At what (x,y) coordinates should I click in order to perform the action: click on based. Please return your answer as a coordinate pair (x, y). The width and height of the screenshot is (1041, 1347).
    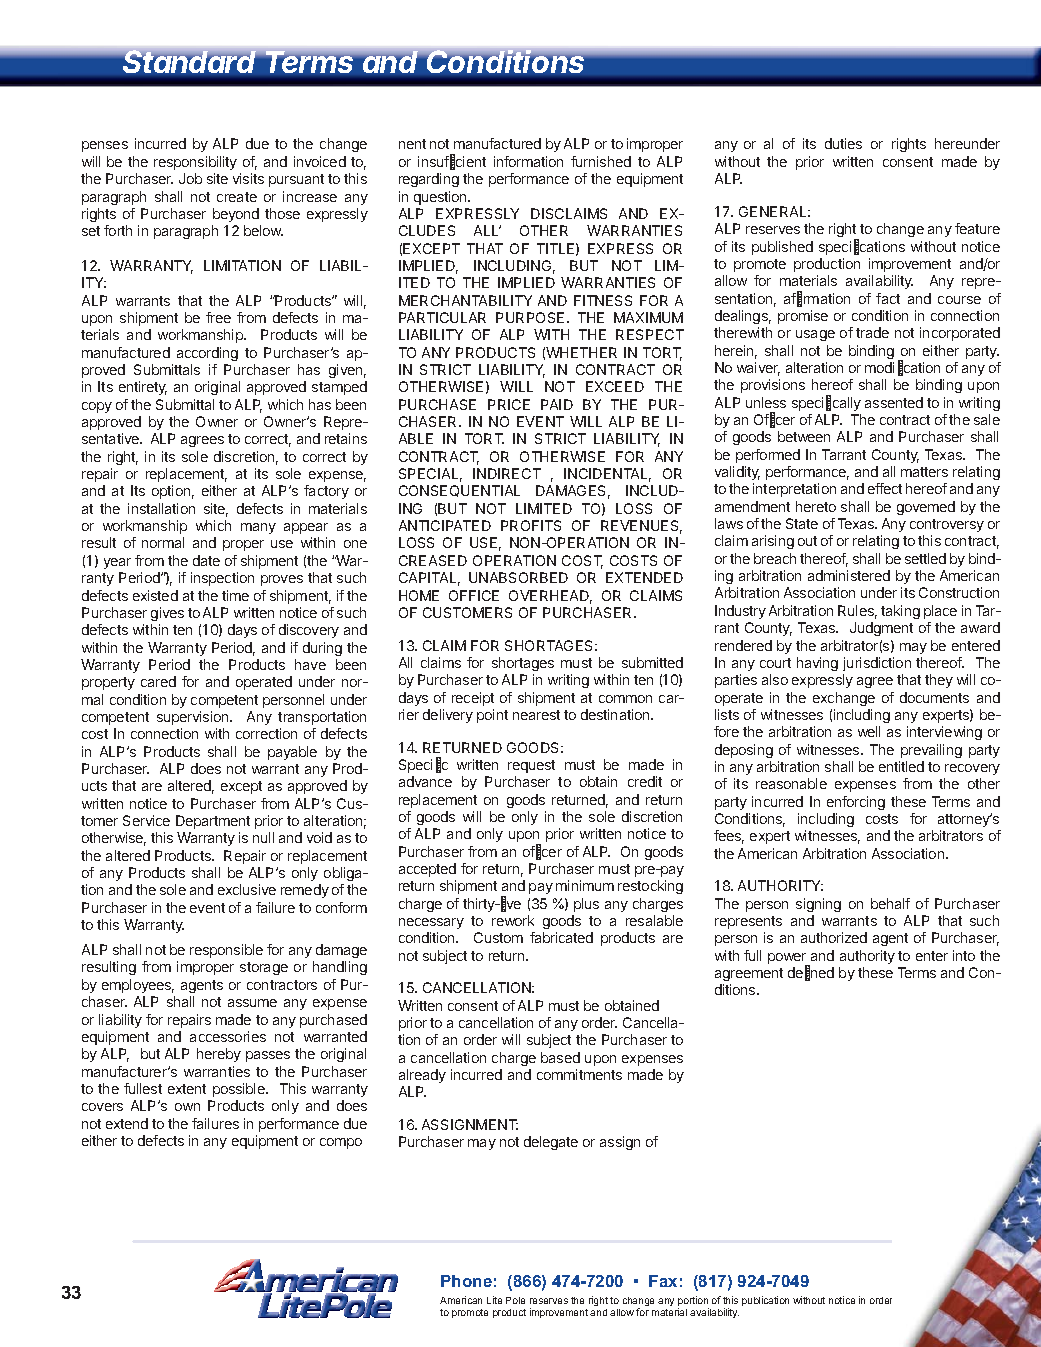
    Looking at the image, I should click on (560, 1057).
